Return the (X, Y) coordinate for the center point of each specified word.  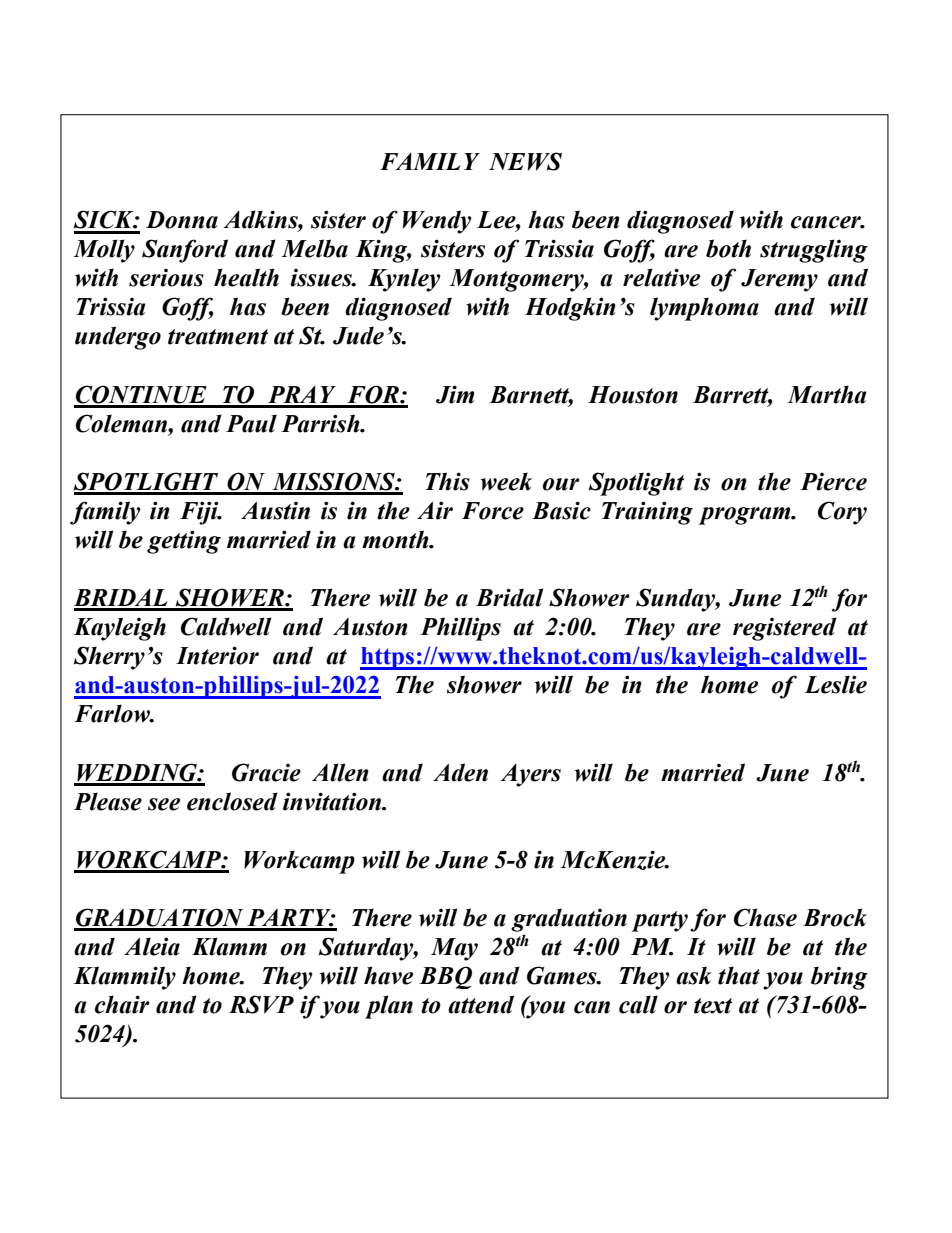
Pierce (833, 482)
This (447, 481)
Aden (460, 772)
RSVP (261, 1004)
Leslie (835, 684)
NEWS (525, 161)
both (728, 248)
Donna (182, 220)
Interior (217, 655)
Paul (251, 423)
